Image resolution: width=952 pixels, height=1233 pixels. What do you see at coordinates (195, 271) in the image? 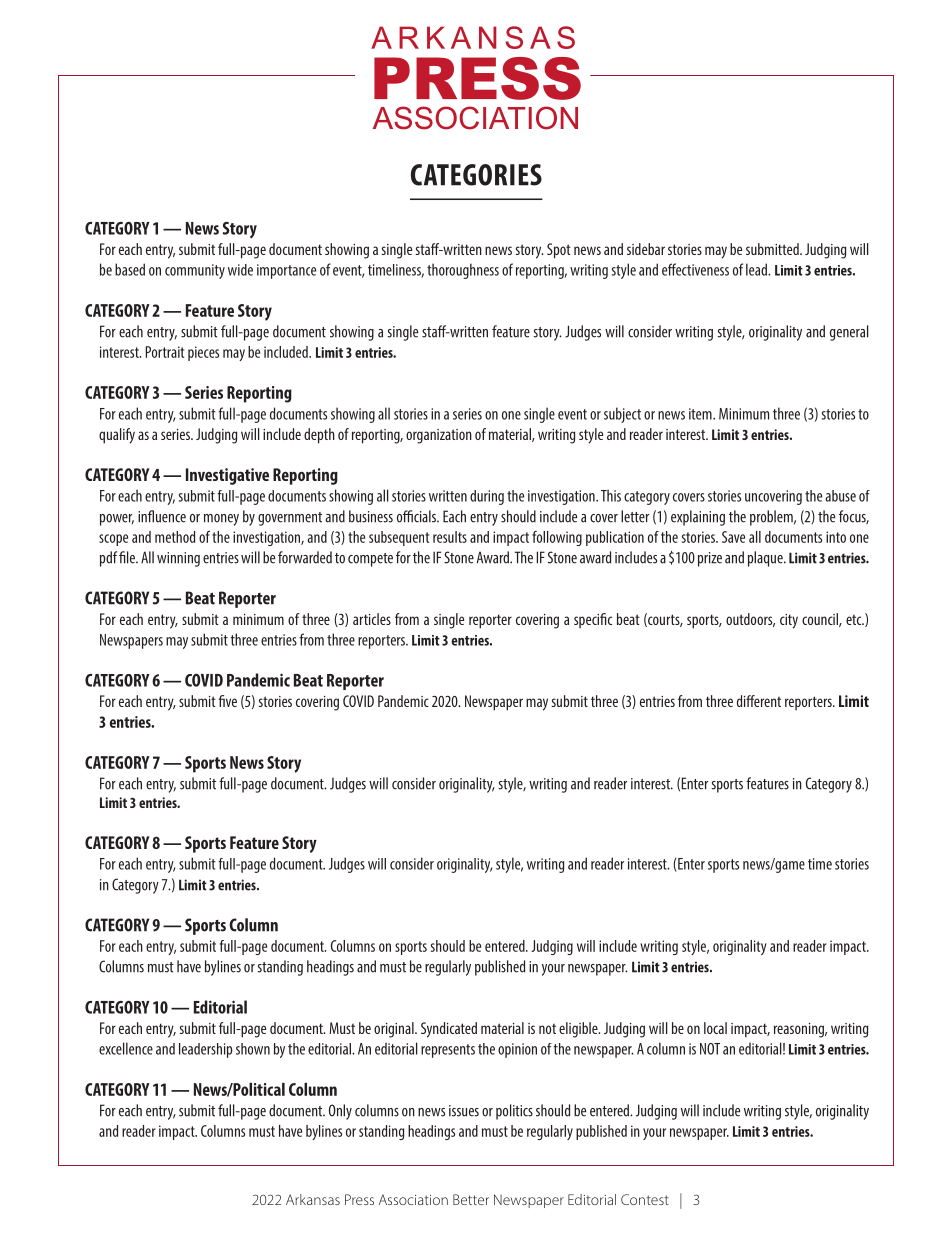
I see `community` at bounding box center [195, 271].
